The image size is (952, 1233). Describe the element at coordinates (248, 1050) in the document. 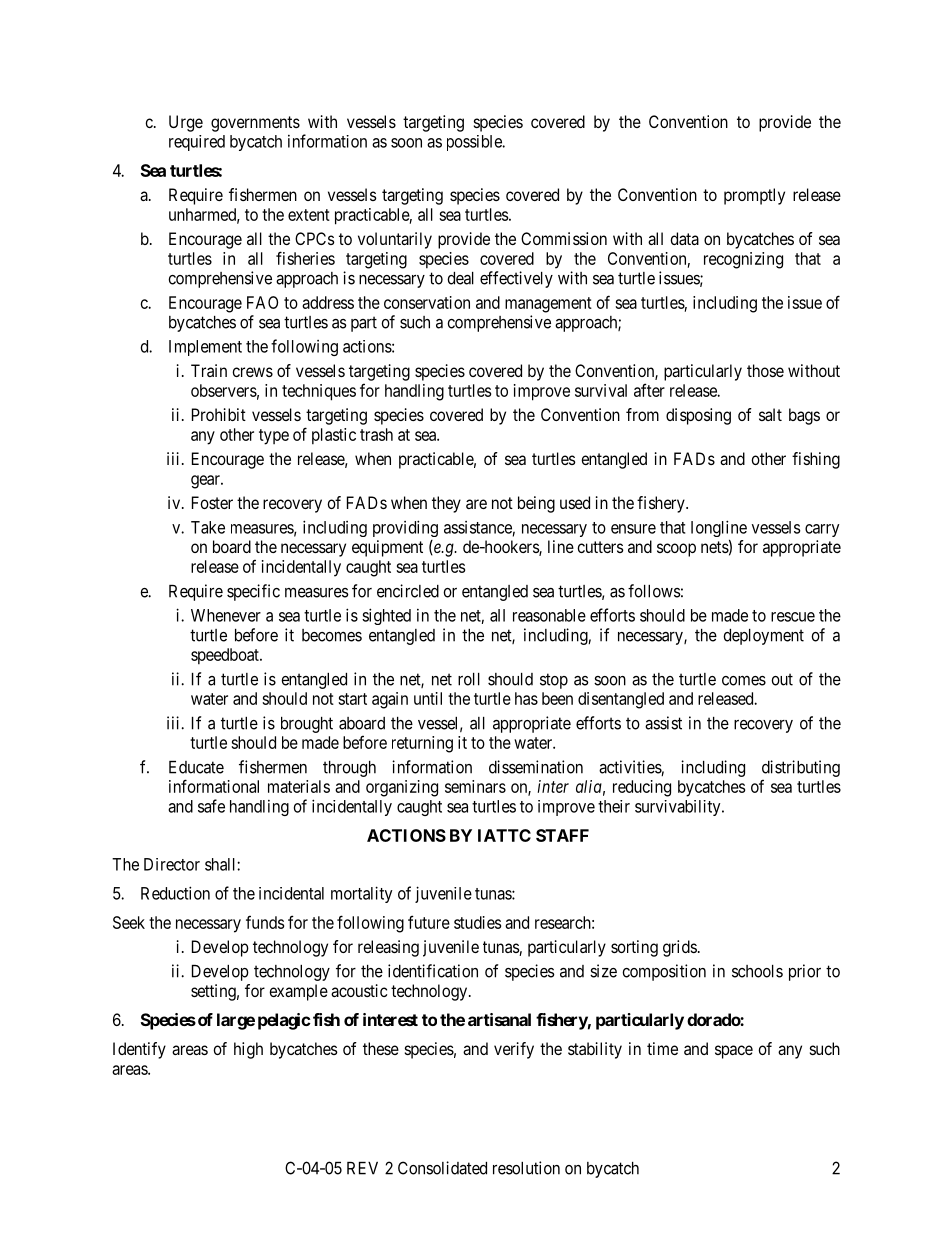

I see `high` at that location.
